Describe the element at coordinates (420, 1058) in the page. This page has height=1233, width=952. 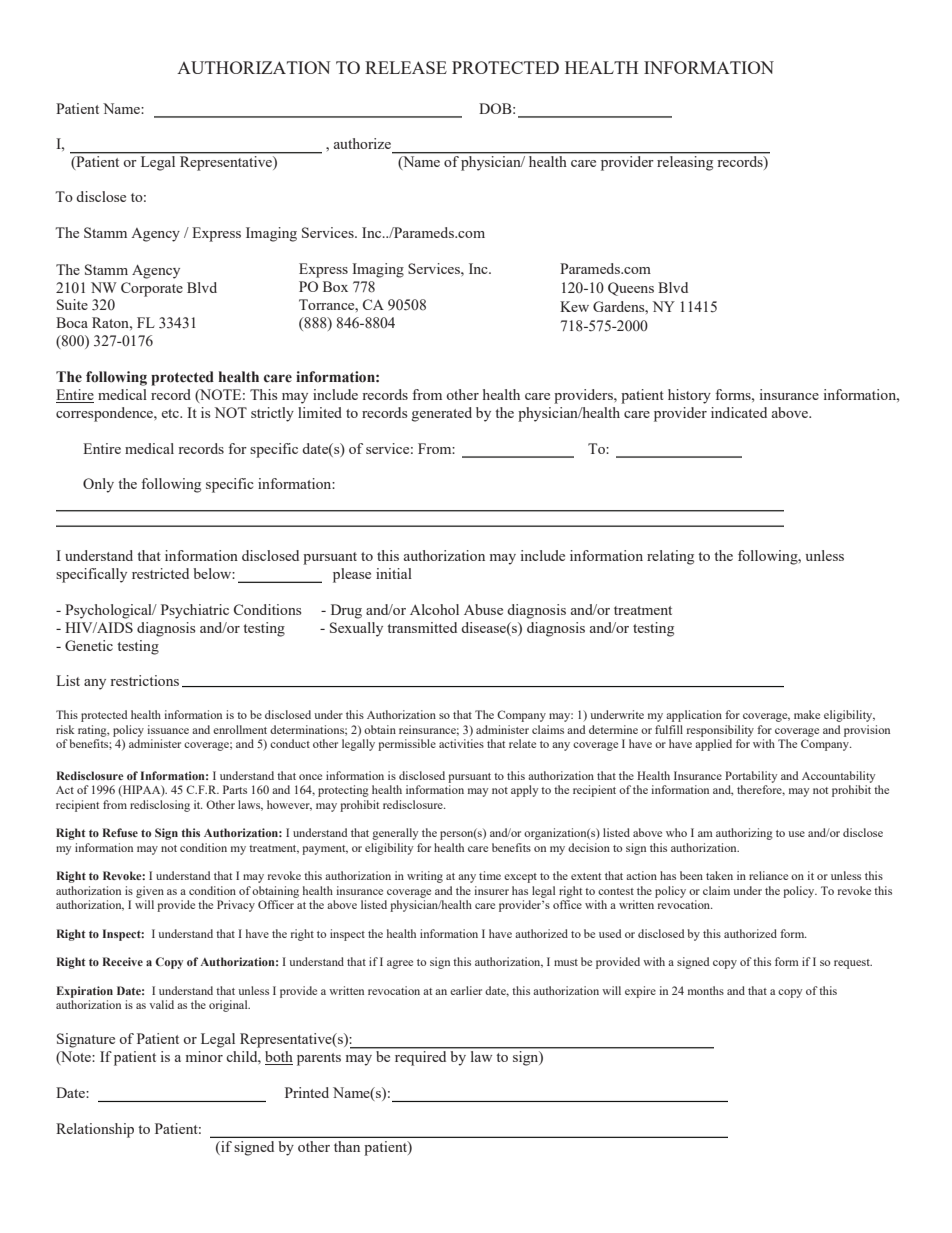
I see `required` at that location.
